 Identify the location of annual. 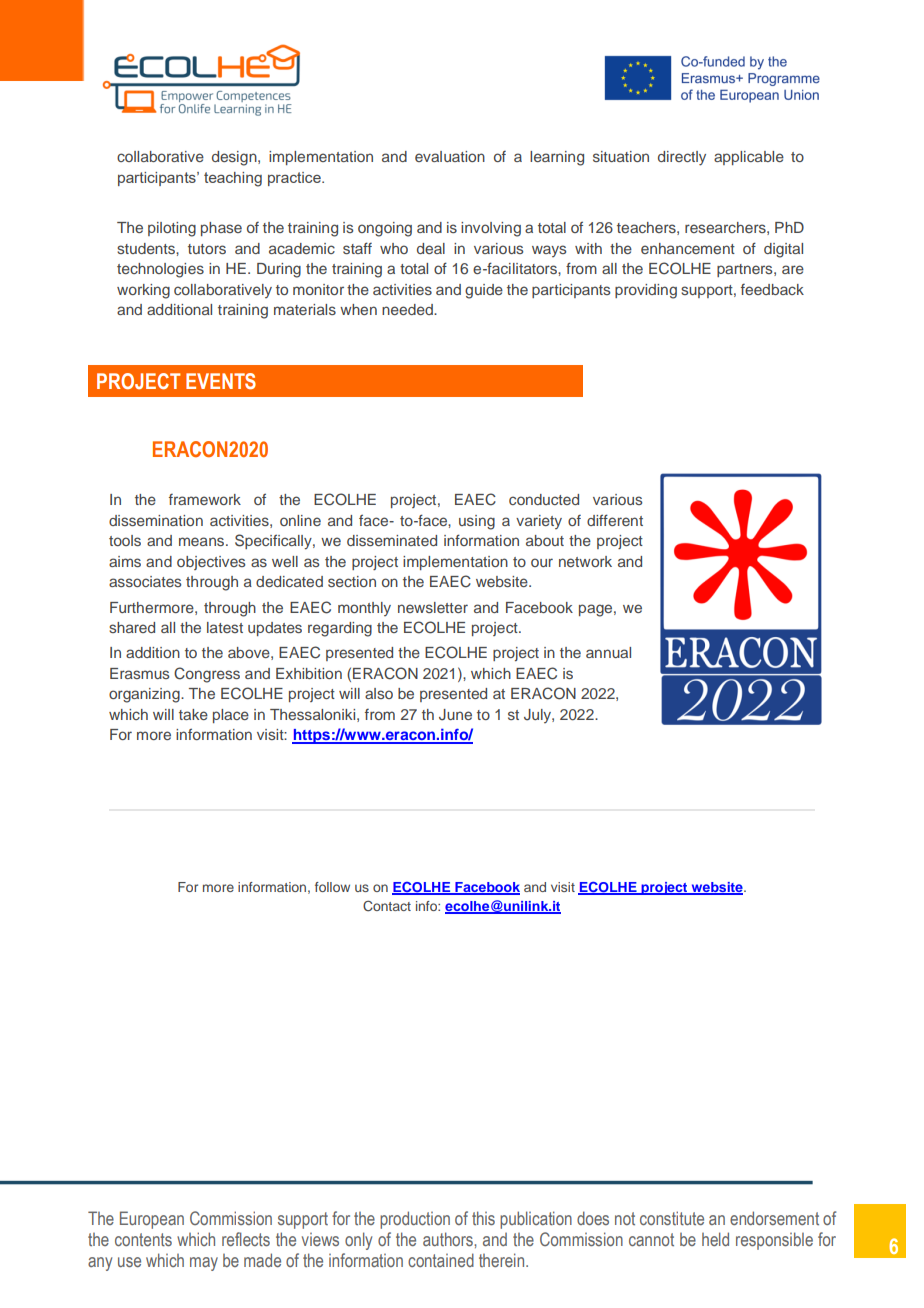
(608, 652).
